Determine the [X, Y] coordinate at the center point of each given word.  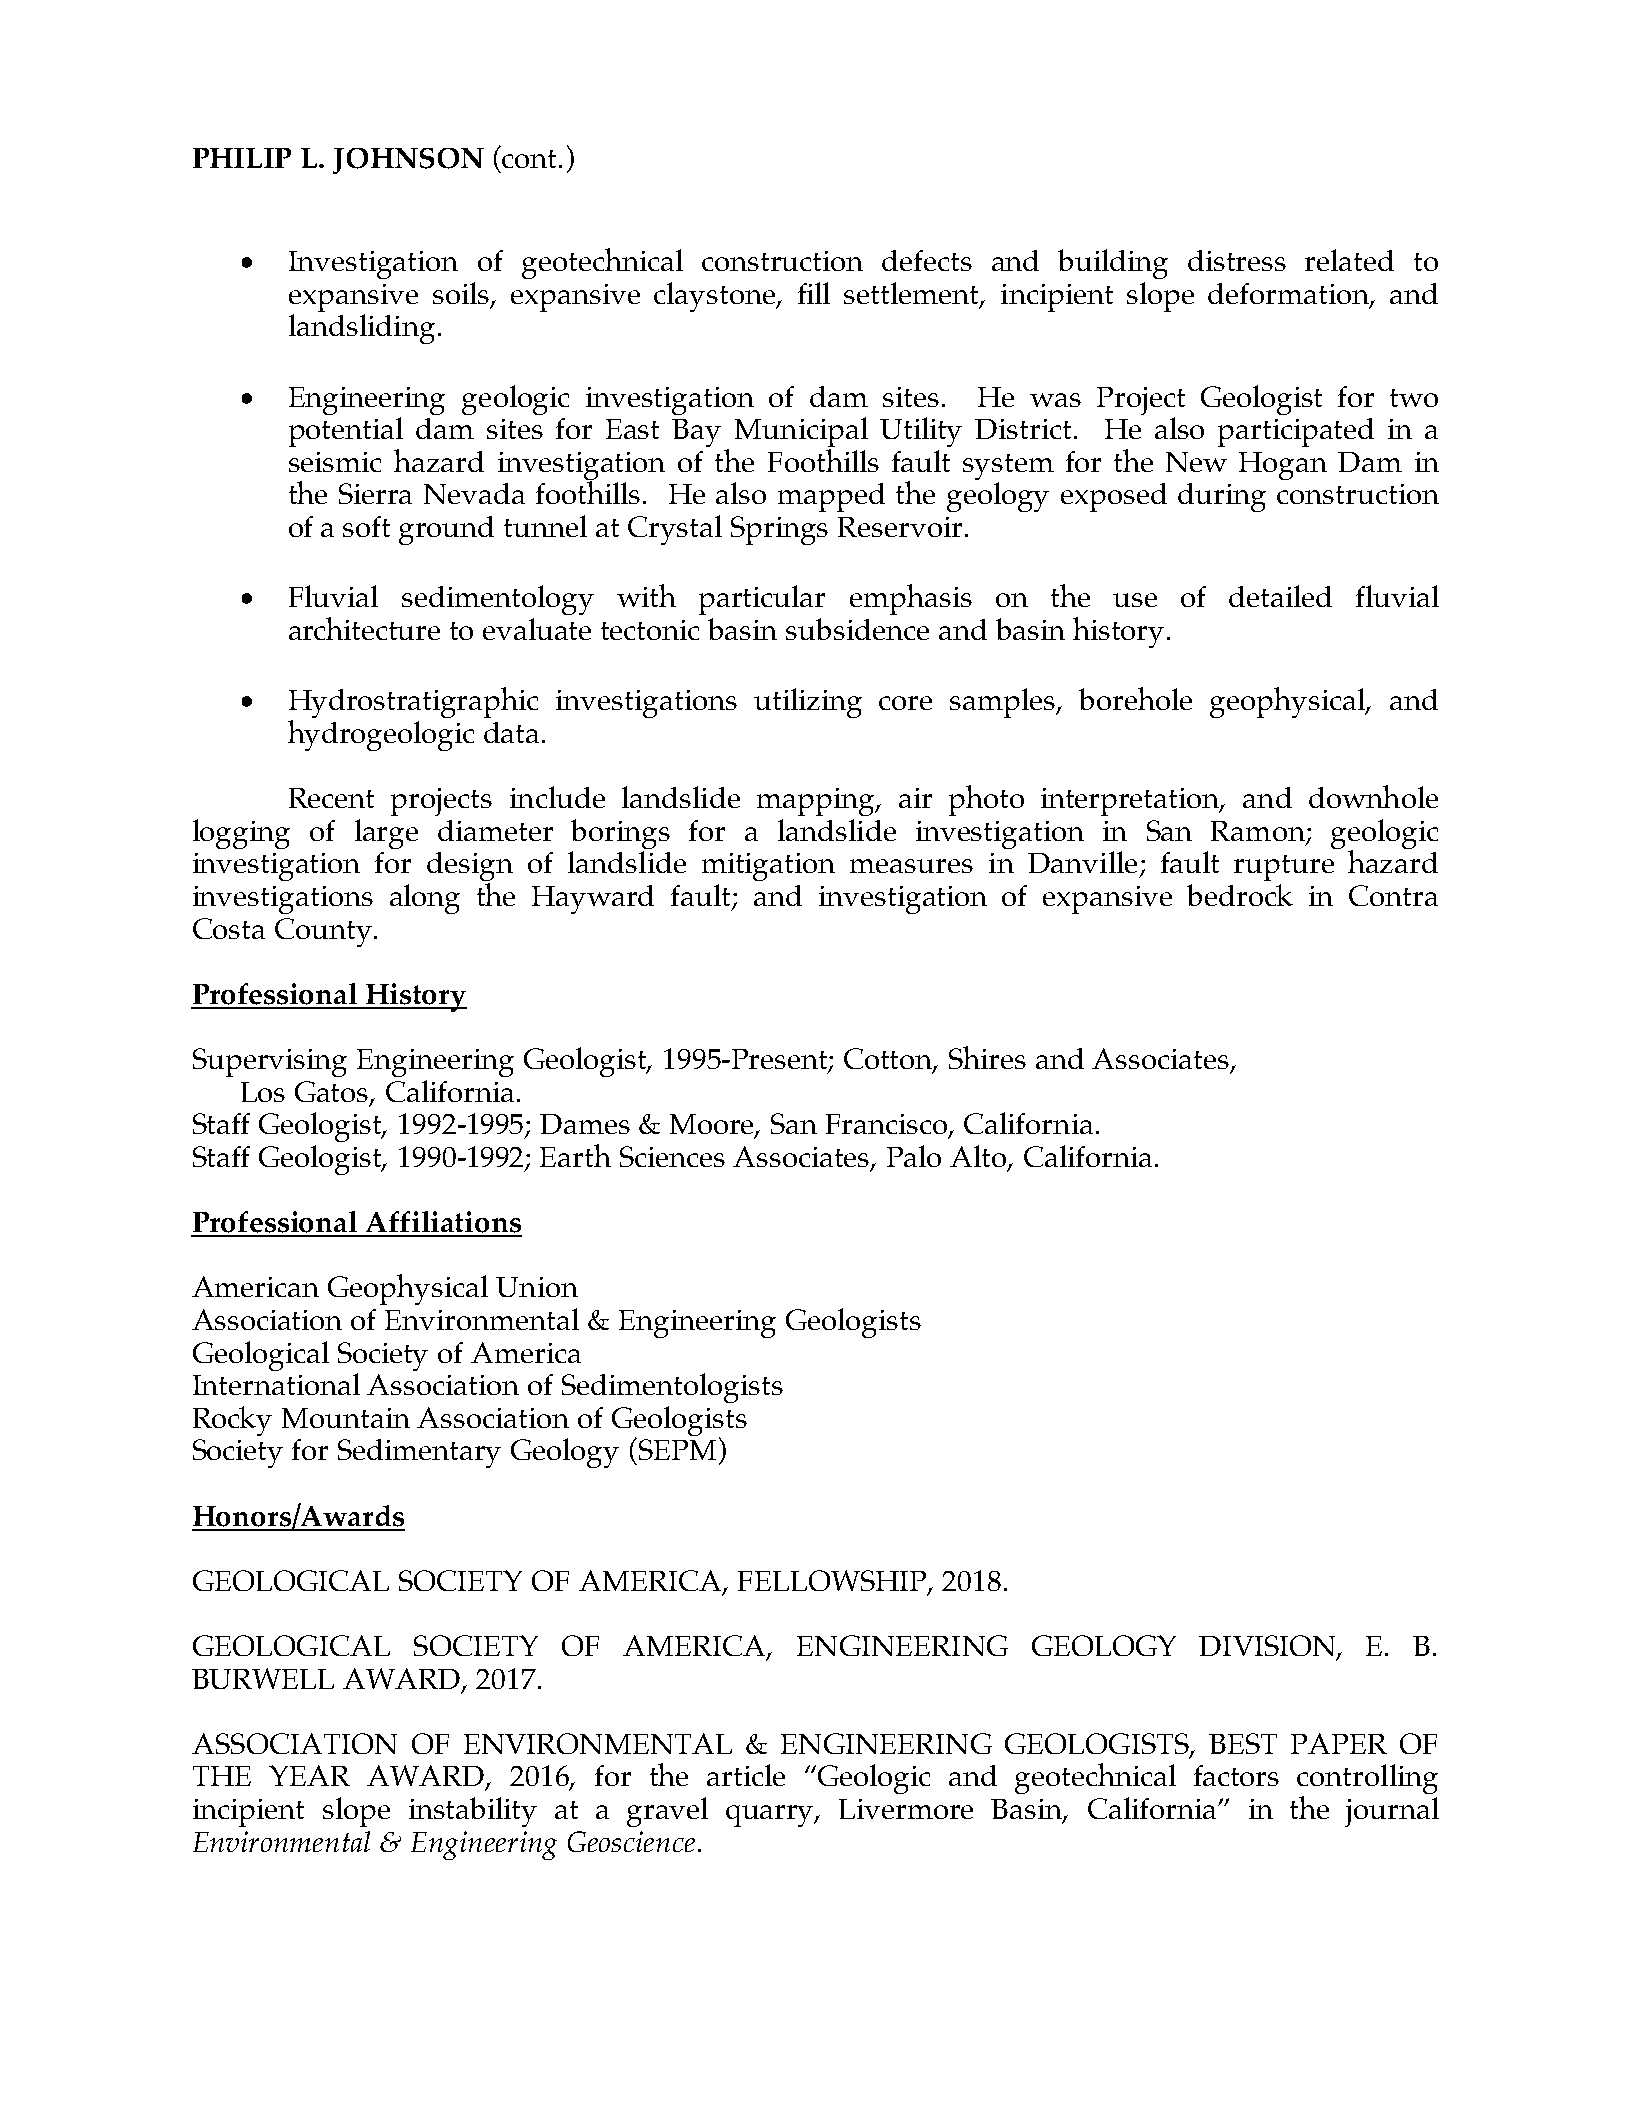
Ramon [1259, 832]
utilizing [808, 703]
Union [537, 1287]
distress [1237, 260]
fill [814, 293]
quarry [771, 1816]
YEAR [309, 1775]
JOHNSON [408, 161]
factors [1236, 1775]
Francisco [888, 1125]
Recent [331, 798]
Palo [914, 1156]
